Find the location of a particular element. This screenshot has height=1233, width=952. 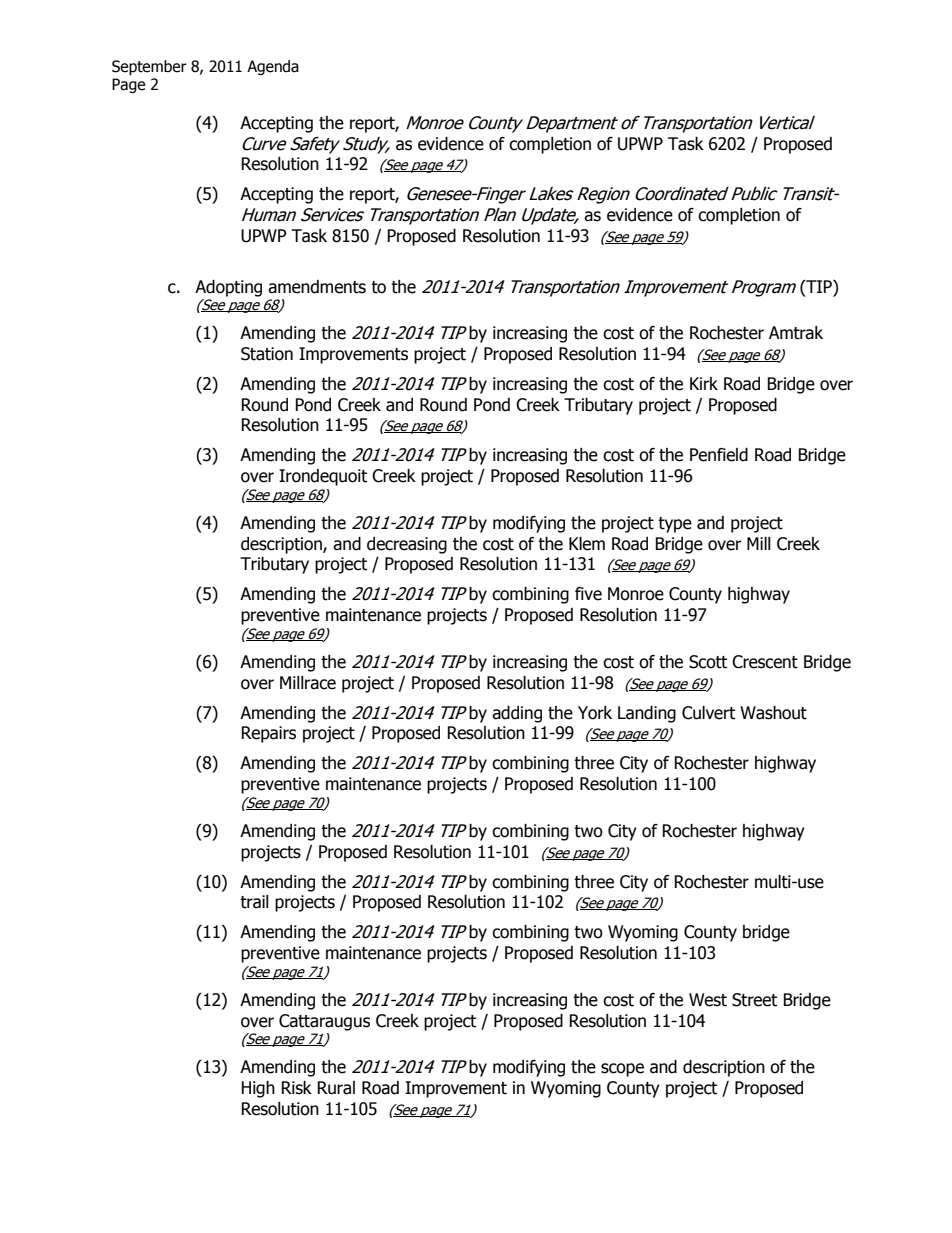

amendments is located at coordinates (317, 287).
